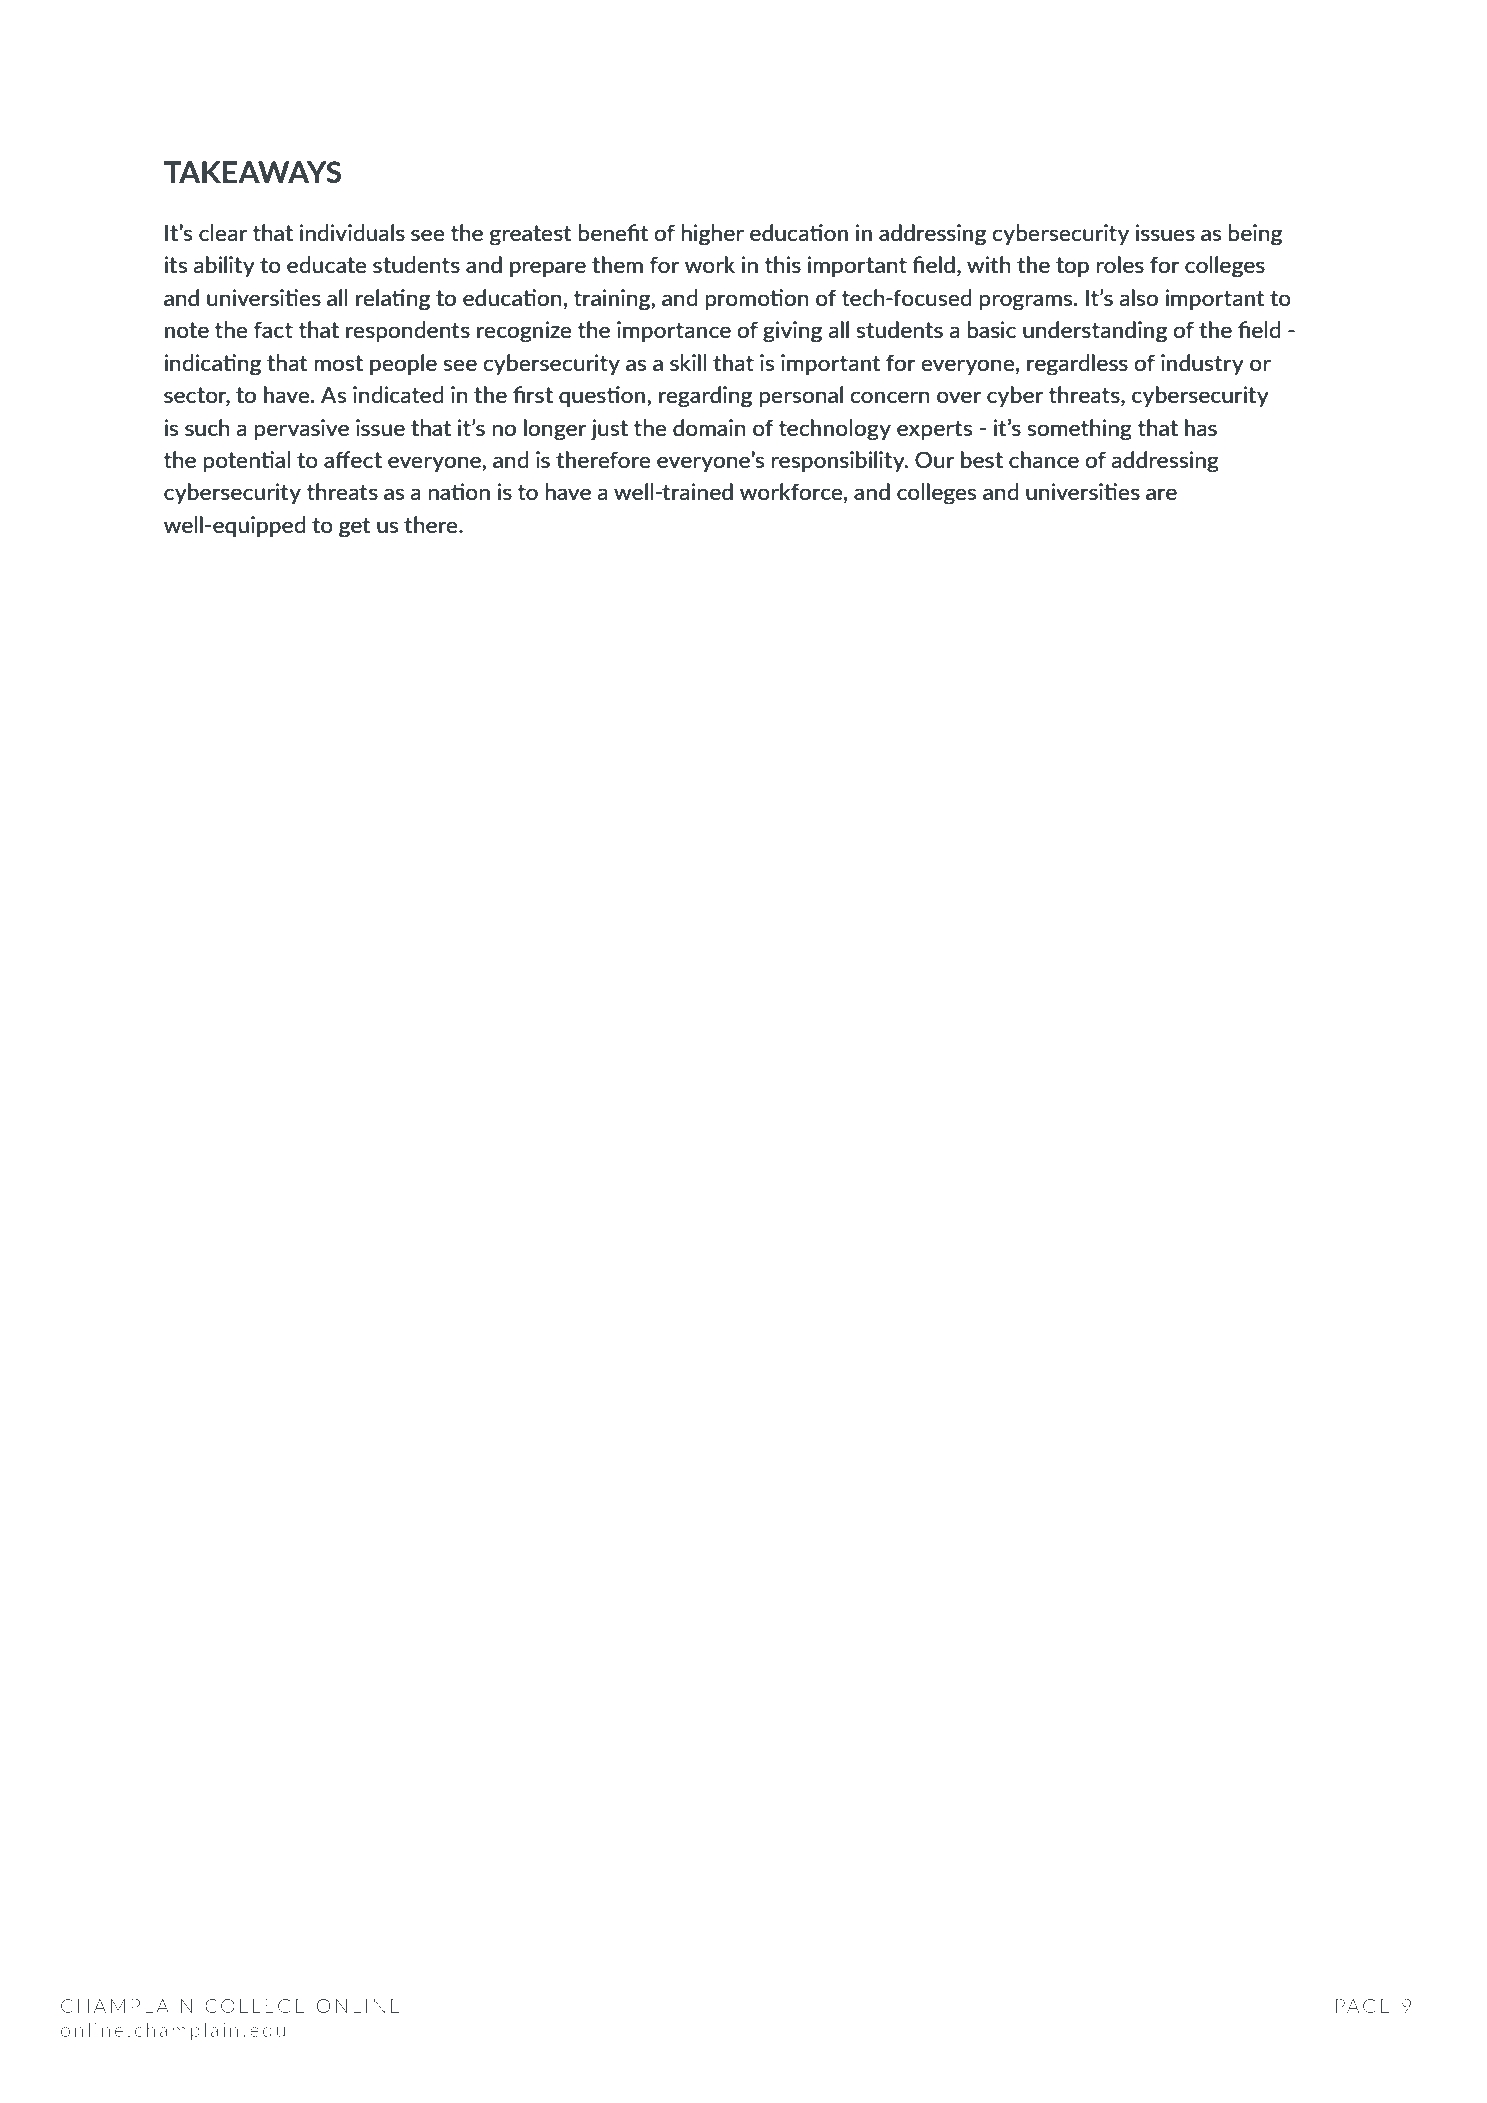 This page has height=2103, width=1487. Describe the element at coordinates (1077, 364) in the page. I see `regardless` at that location.
